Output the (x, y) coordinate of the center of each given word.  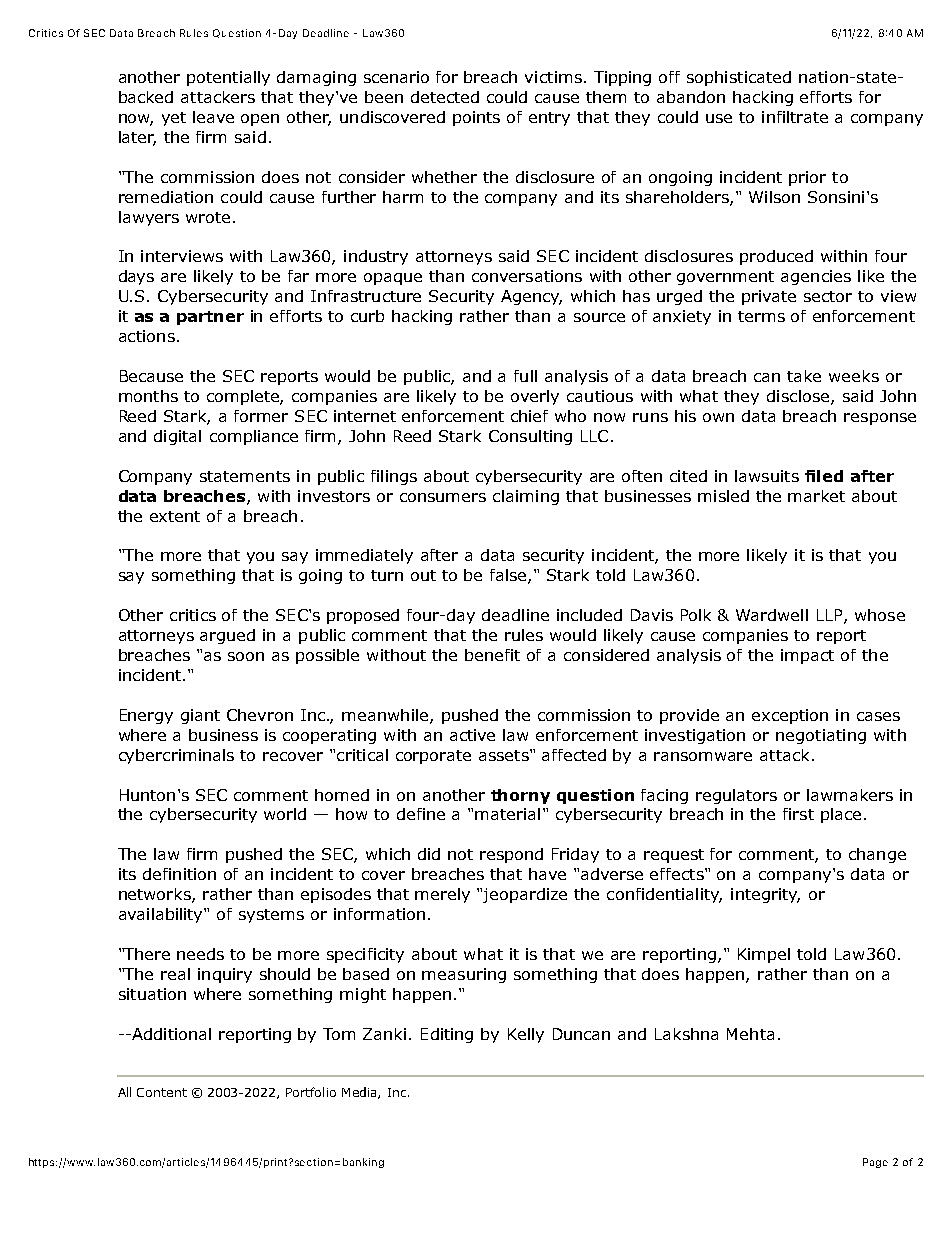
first (798, 814)
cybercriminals (176, 756)
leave (213, 117)
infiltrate (795, 117)
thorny (520, 796)
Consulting (530, 437)
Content (162, 1092)
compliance (254, 437)
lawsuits (767, 476)
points (476, 118)
